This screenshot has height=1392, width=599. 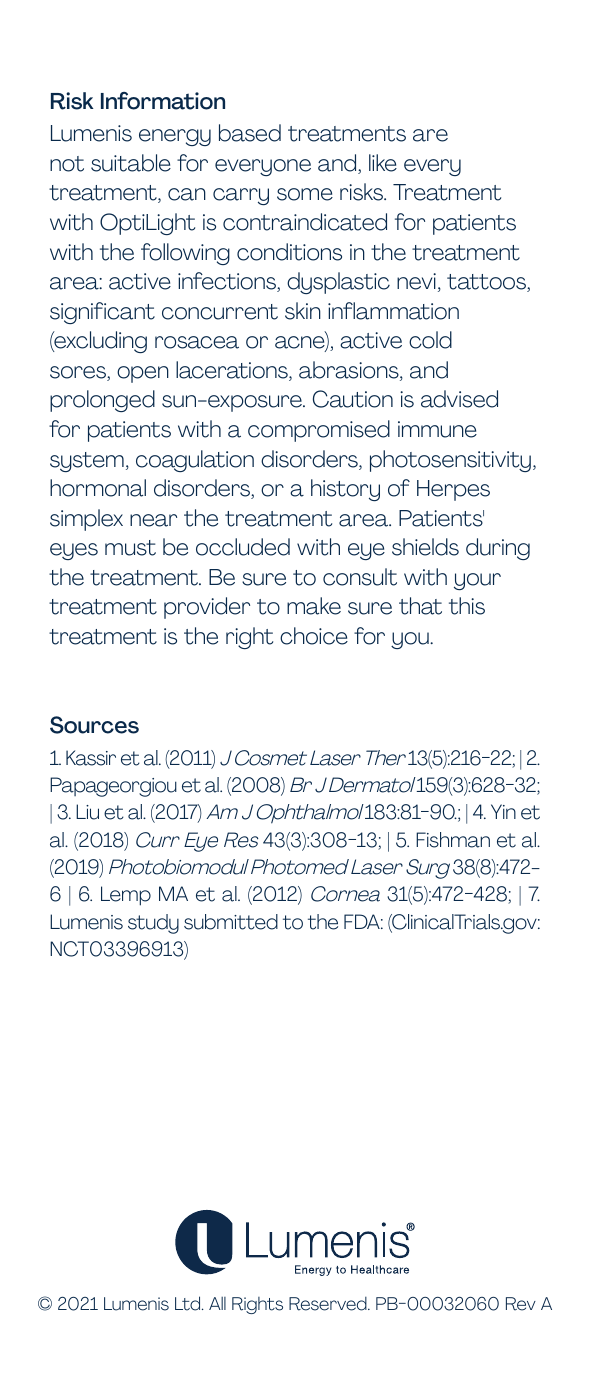 I want to click on this, so click(x=467, y=606).
